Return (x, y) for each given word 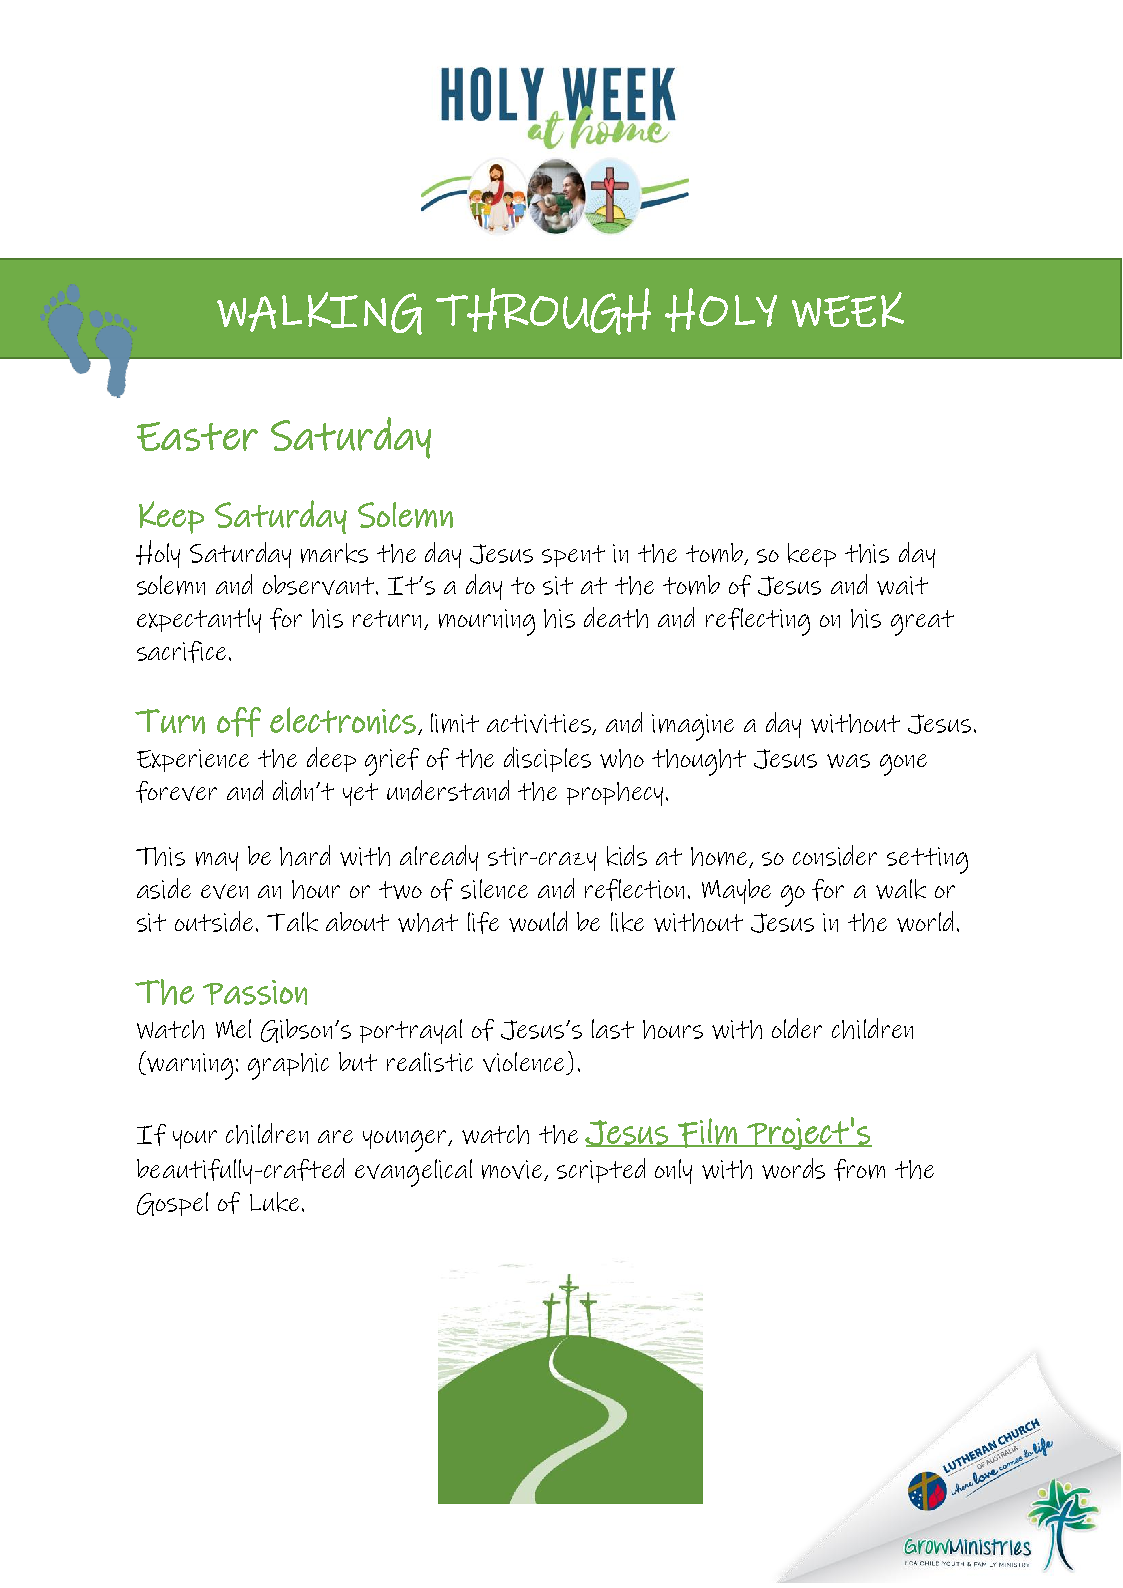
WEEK (848, 309)
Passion (255, 992)
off (239, 722)
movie (514, 1170)
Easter (197, 436)
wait (902, 585)
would (538, 921)
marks (334, 553)
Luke (274, 1202)
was (848, 761)
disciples (547, 759)
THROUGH (543, 311)
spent (573, 556)
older (797, 1028)
